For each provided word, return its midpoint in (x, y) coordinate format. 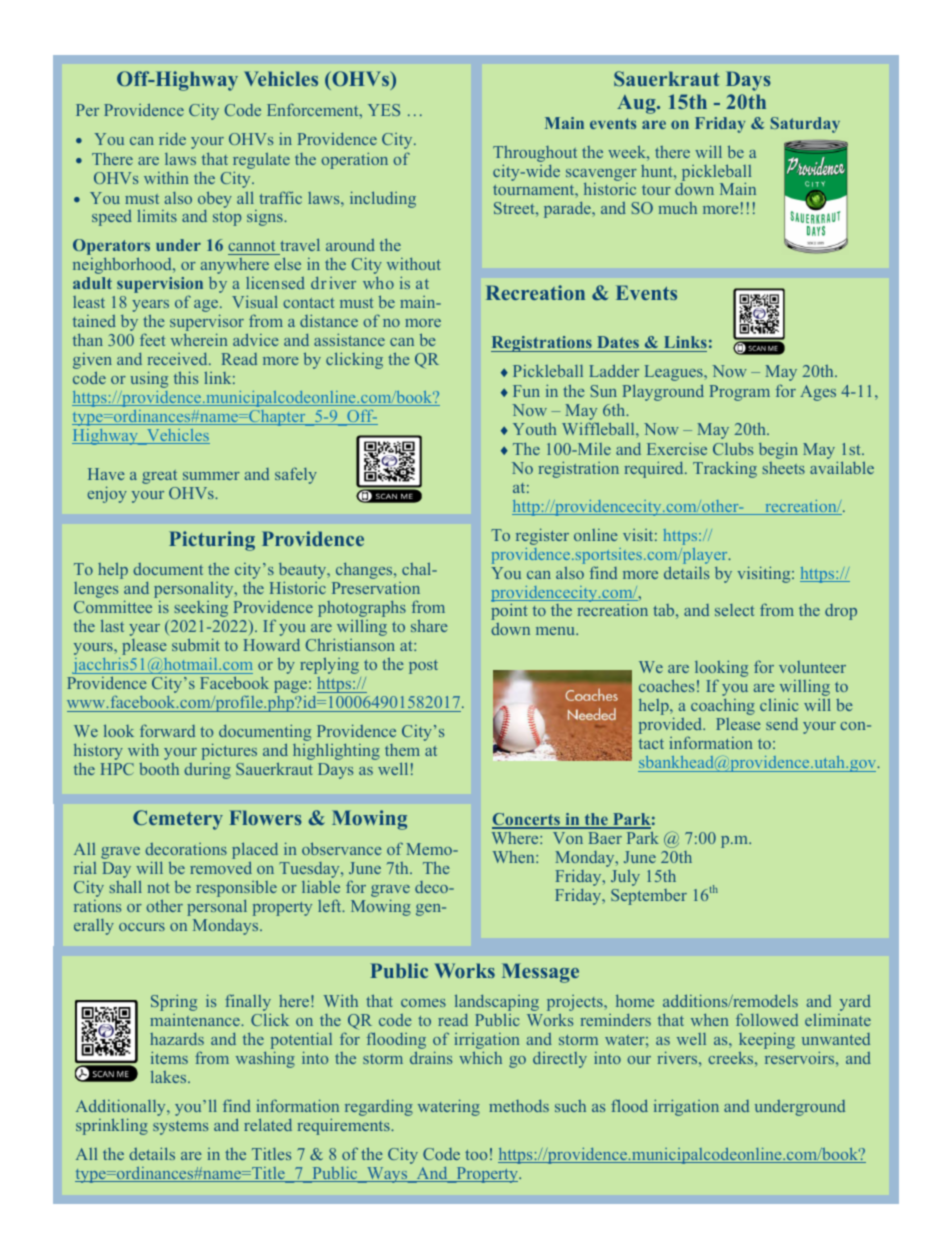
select (734, 610)
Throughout (535, 154)
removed (221, 867)
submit (196, 644)
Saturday (805, 125)
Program (740, 393)
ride (172, 139)
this (186, 377)
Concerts (527, 820)
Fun (526, 391)
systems (180, 1128)
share (429, 625)
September (649, 897)
